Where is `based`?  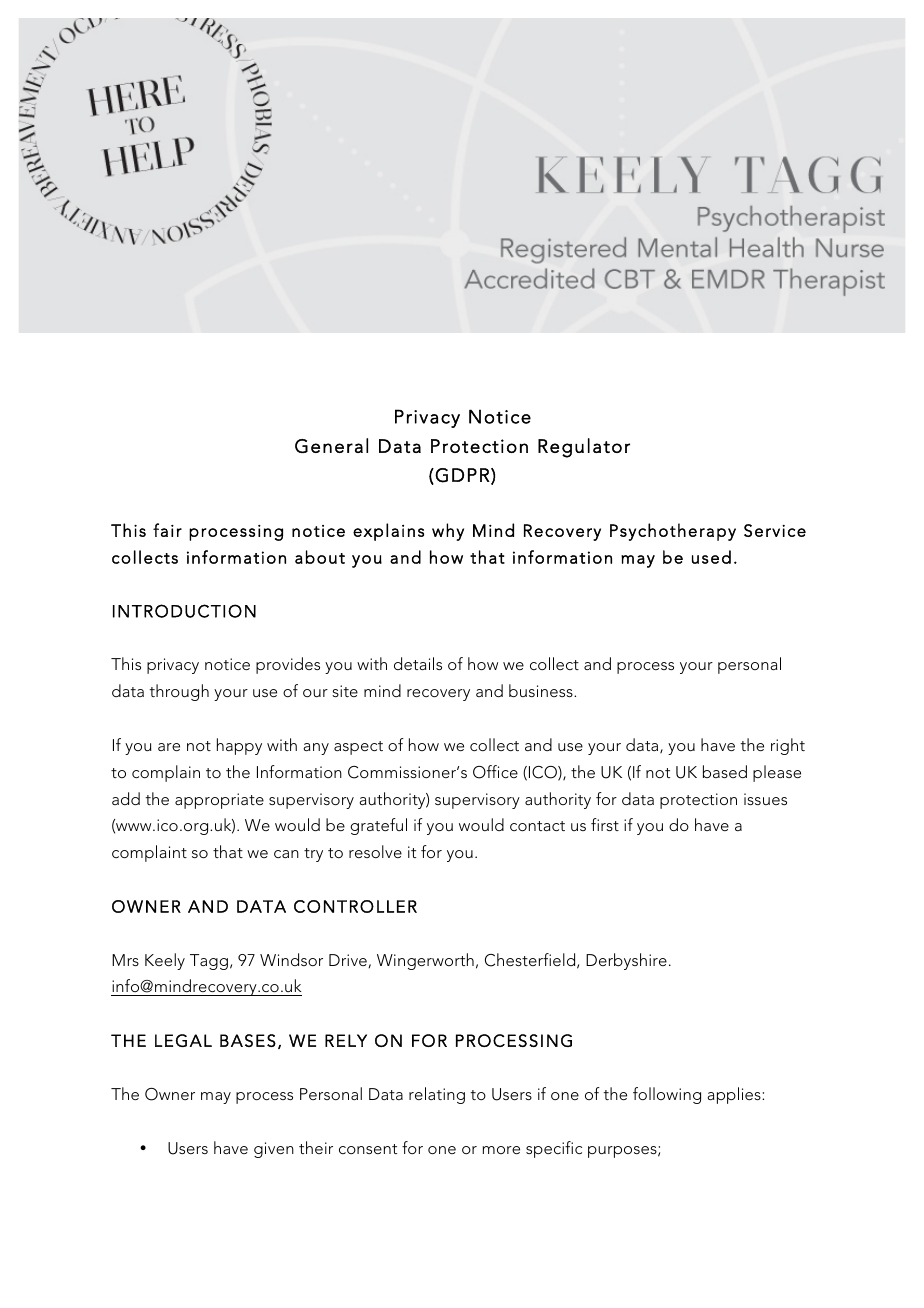 based is located at coordinates (725, 771).
